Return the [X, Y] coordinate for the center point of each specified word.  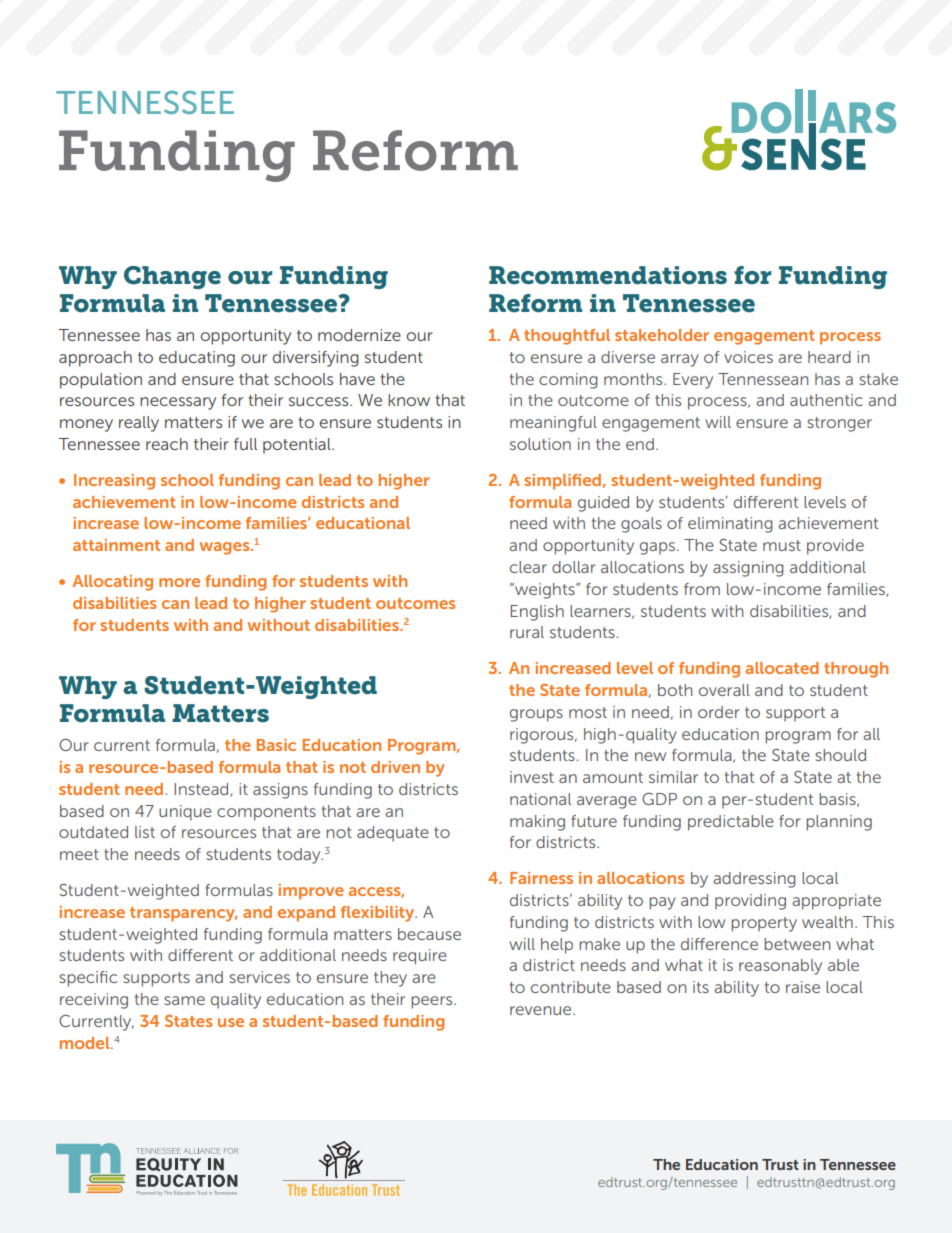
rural [527, 632]
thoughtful [567, 337]
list [145, 832]
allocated [782, 668]
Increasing [114, 482]
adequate [393, 834]
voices [748, 357]
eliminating [730, 525]
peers [433, 1002]
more [179, 582]
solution [540, 444]
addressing [754, 880]
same [184, 1000]
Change [172, 277]
